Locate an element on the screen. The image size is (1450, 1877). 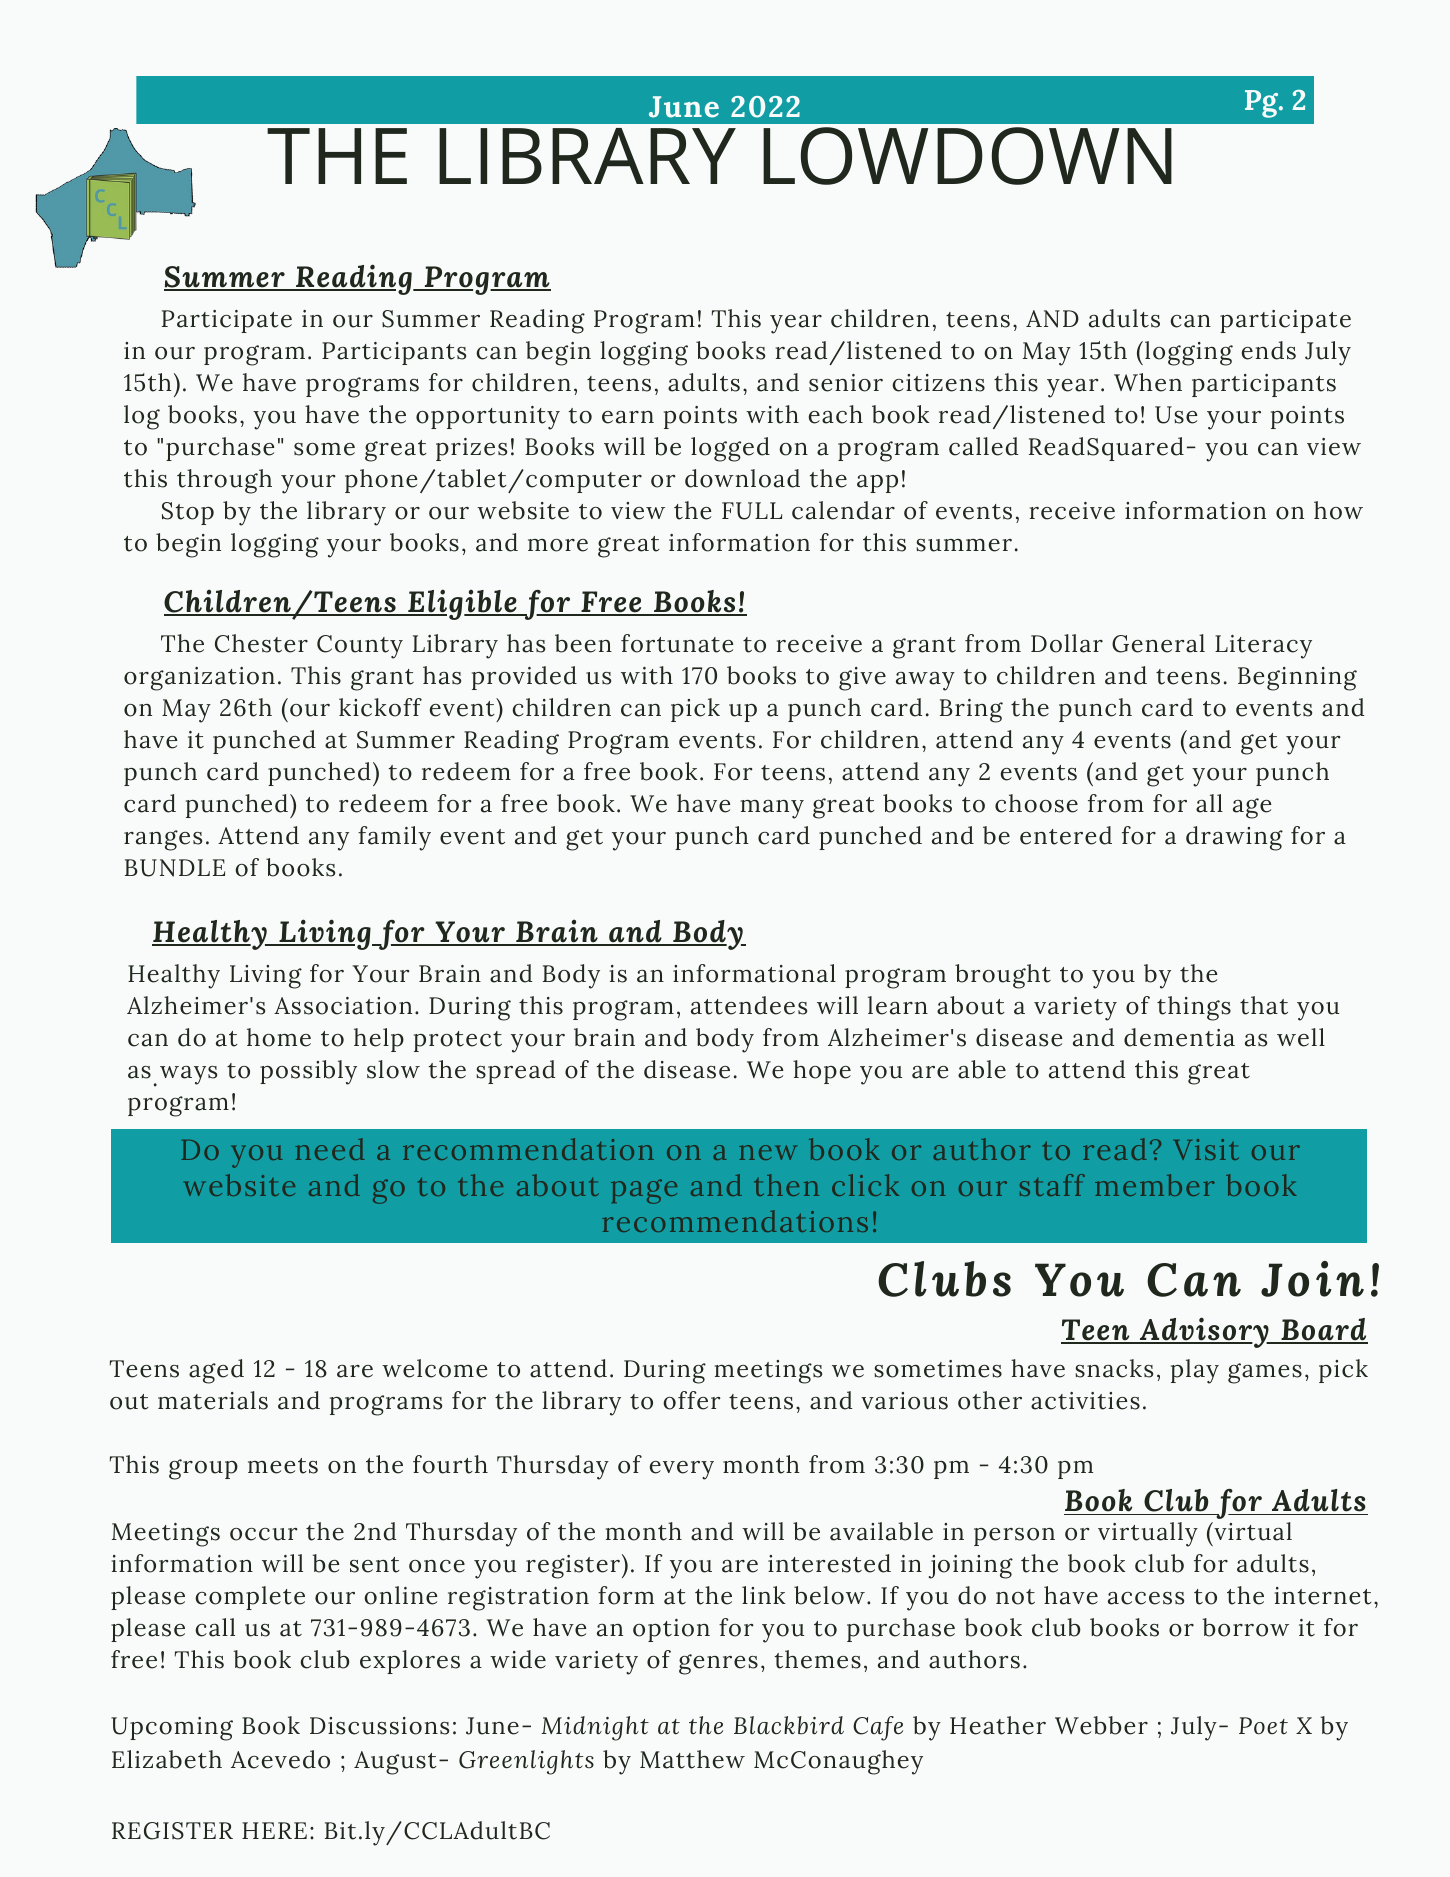
offer is located at coordinates (692, 1400).
